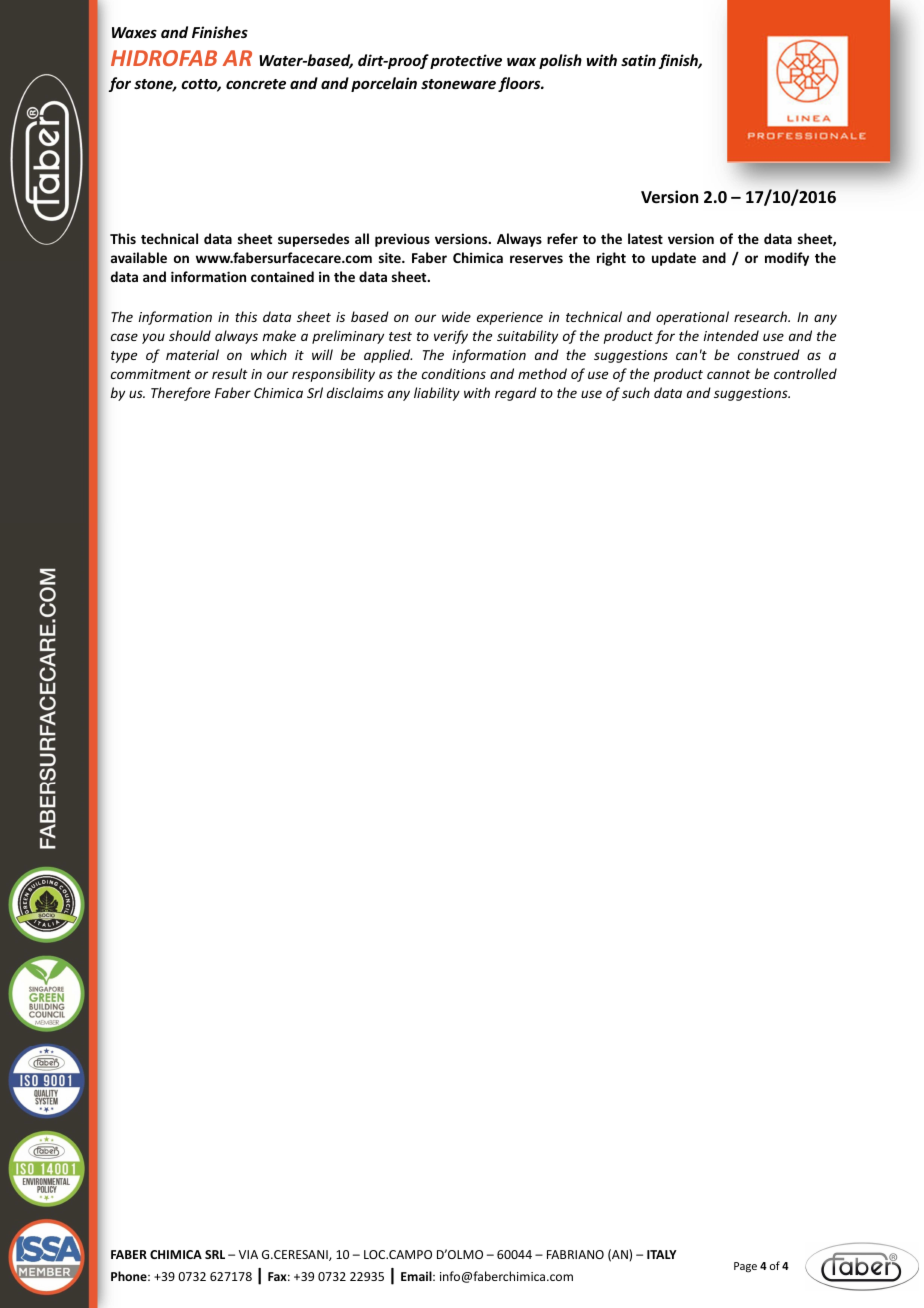  Describe the element at coordinates (256, 84) in the image. I see `concrete` at that location.
